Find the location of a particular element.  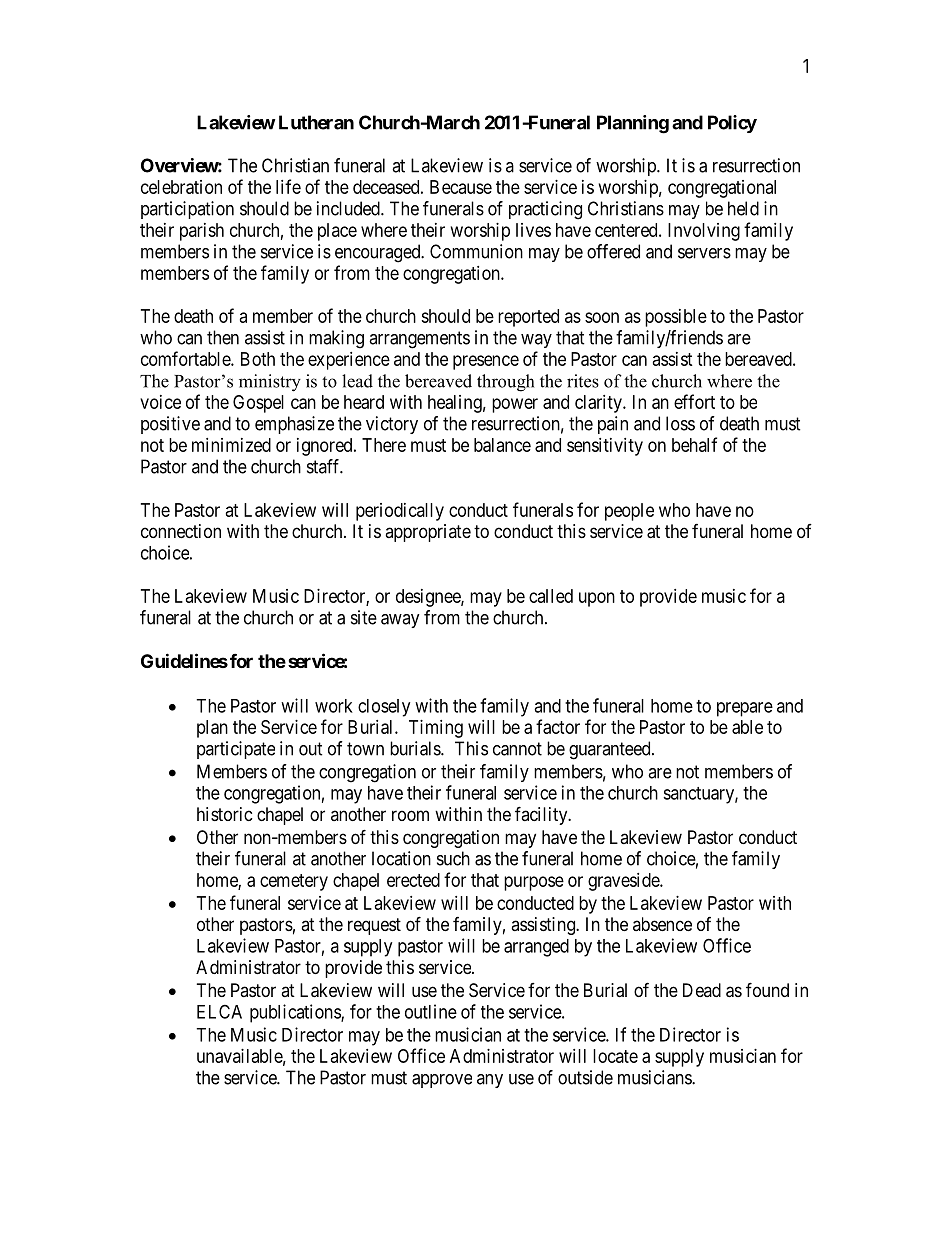

away is located at coordinates (400, 621).
